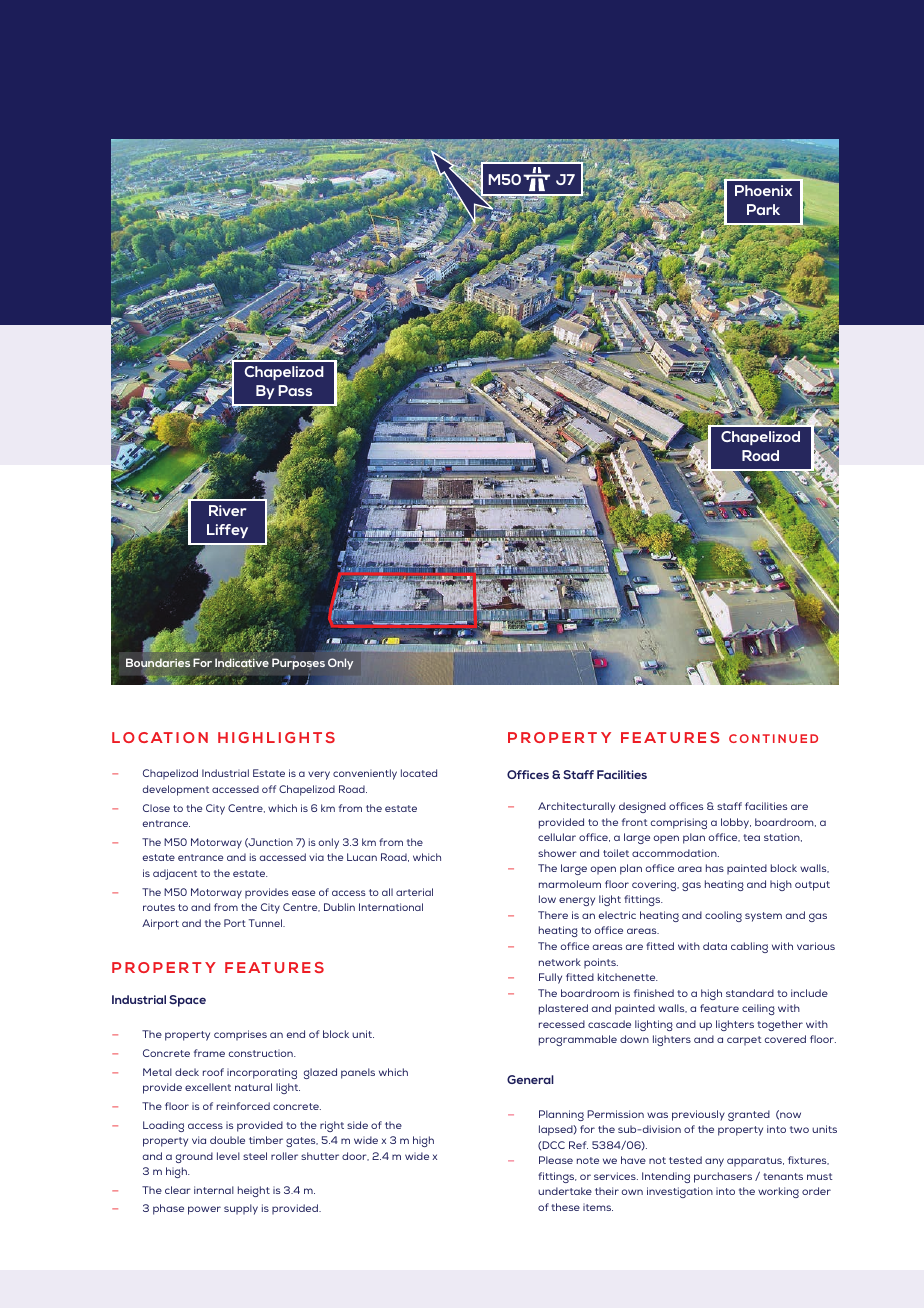  I want to click on Pass, so click(295, 390).
